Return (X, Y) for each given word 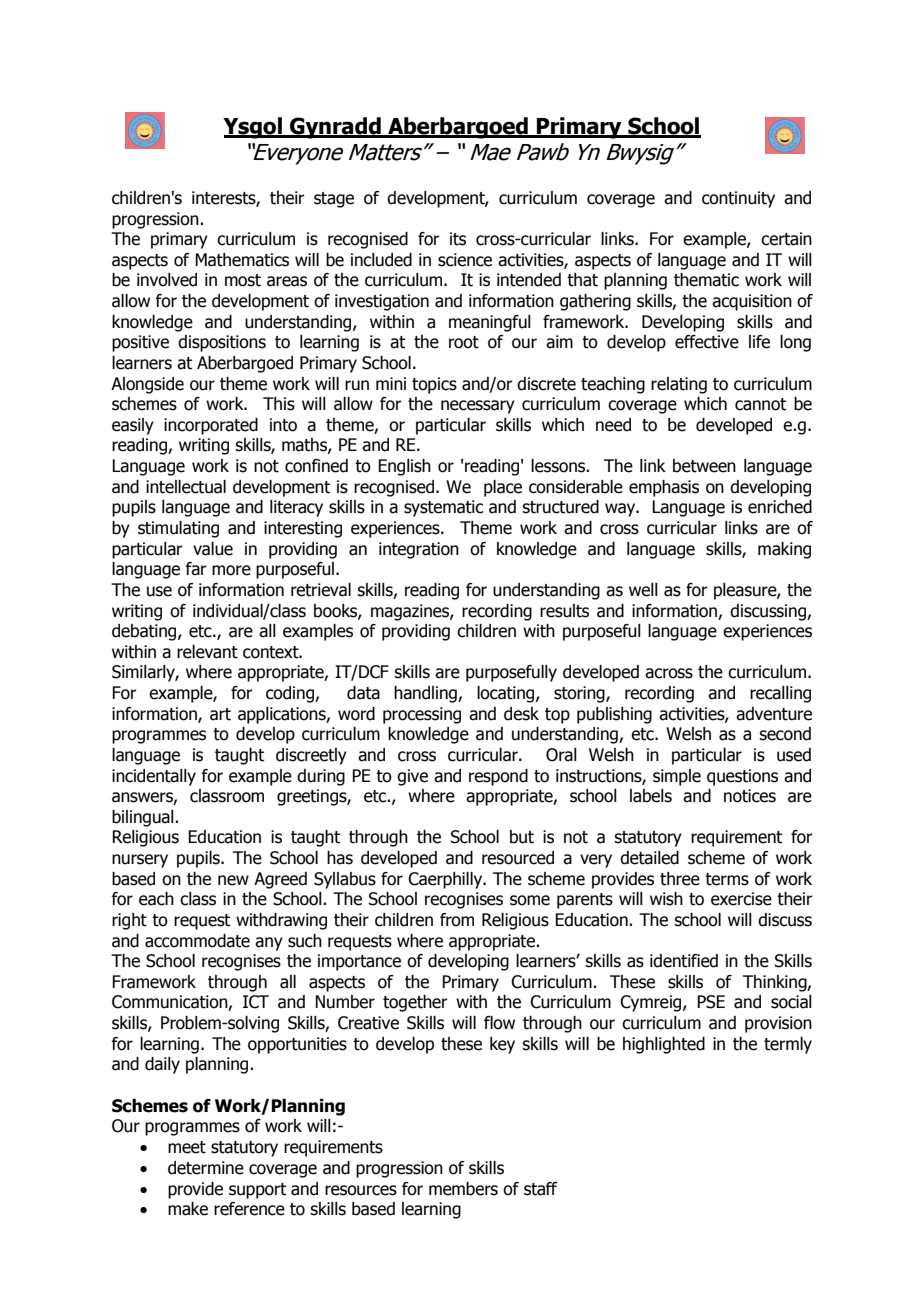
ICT (256, 1002)
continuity (738, 199)
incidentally (154, 777)
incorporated (211, 426)
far (196, 569)
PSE (711, 1002)
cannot (760, 404)
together (415, 1003)
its (458, 239)
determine (206, 1168)
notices (750, 796)
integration (419, 550)
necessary (478, 407)
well (643, 590)
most (243, 280)
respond (498, 777)
